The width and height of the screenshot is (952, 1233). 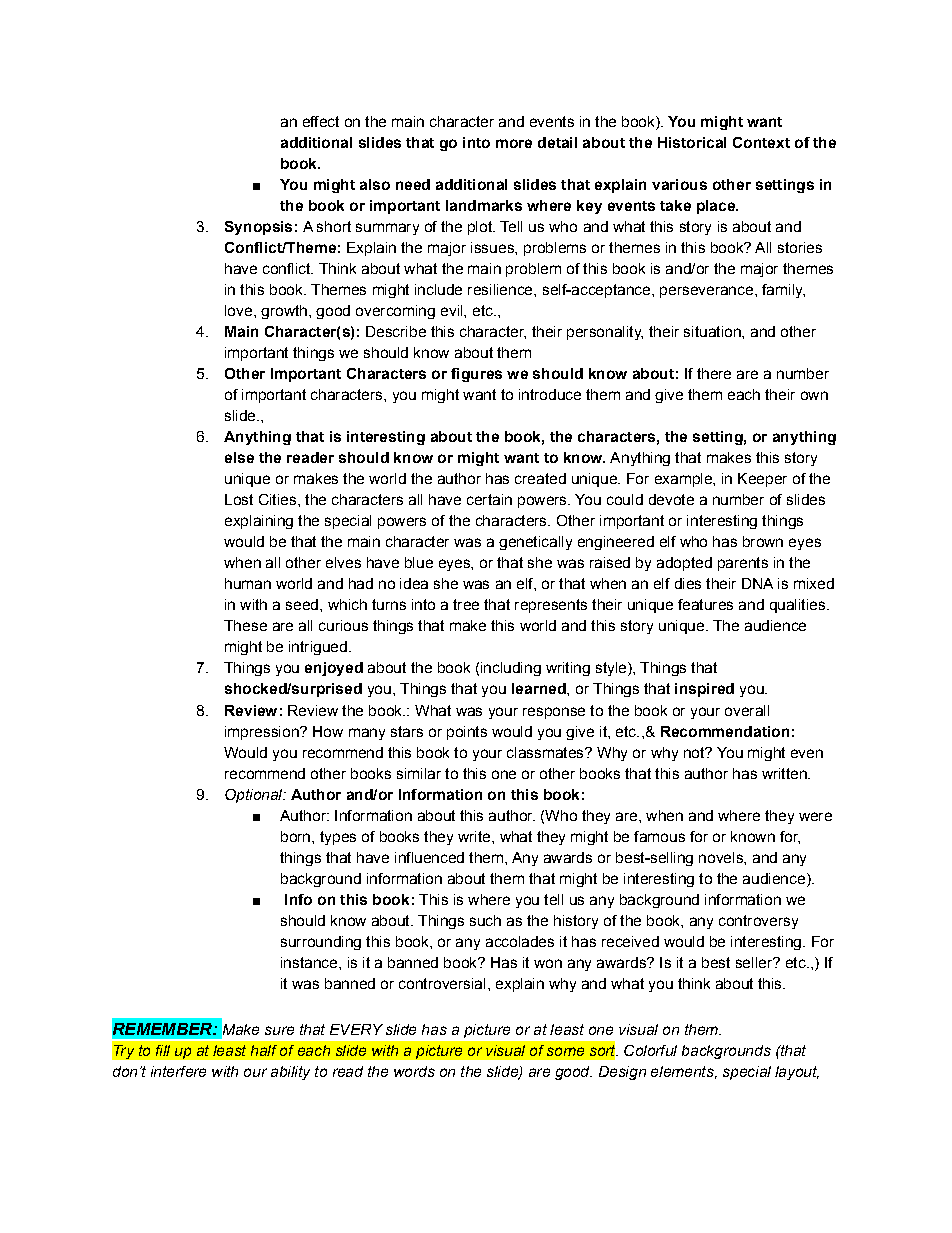 What do you see at coordinates (514, 143) in the screenshot?
I see `more` at bounding box center [514, 143].
